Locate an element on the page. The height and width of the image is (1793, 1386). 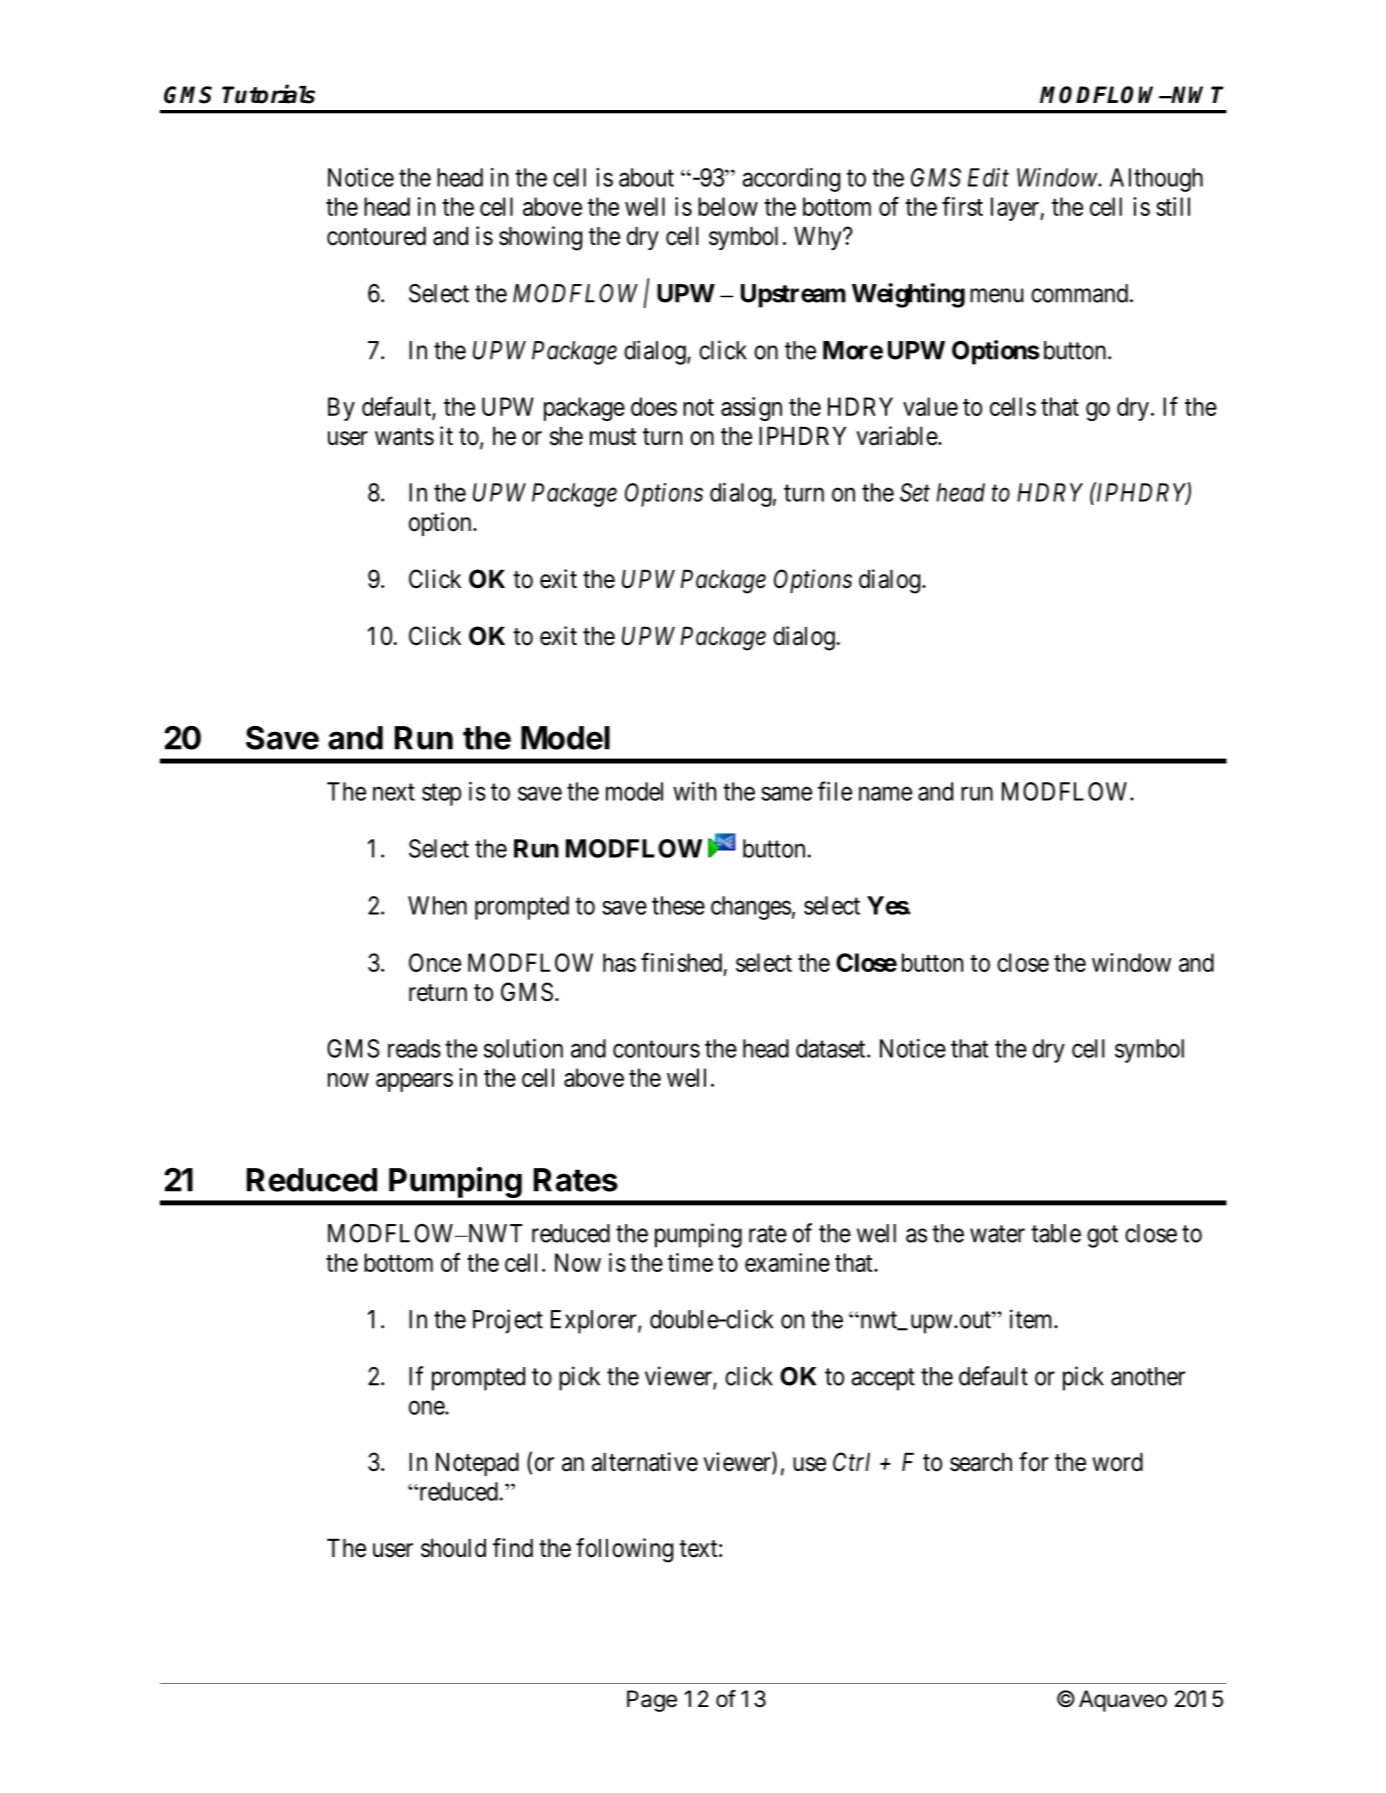
should is located at coordinates (453, 1548).
